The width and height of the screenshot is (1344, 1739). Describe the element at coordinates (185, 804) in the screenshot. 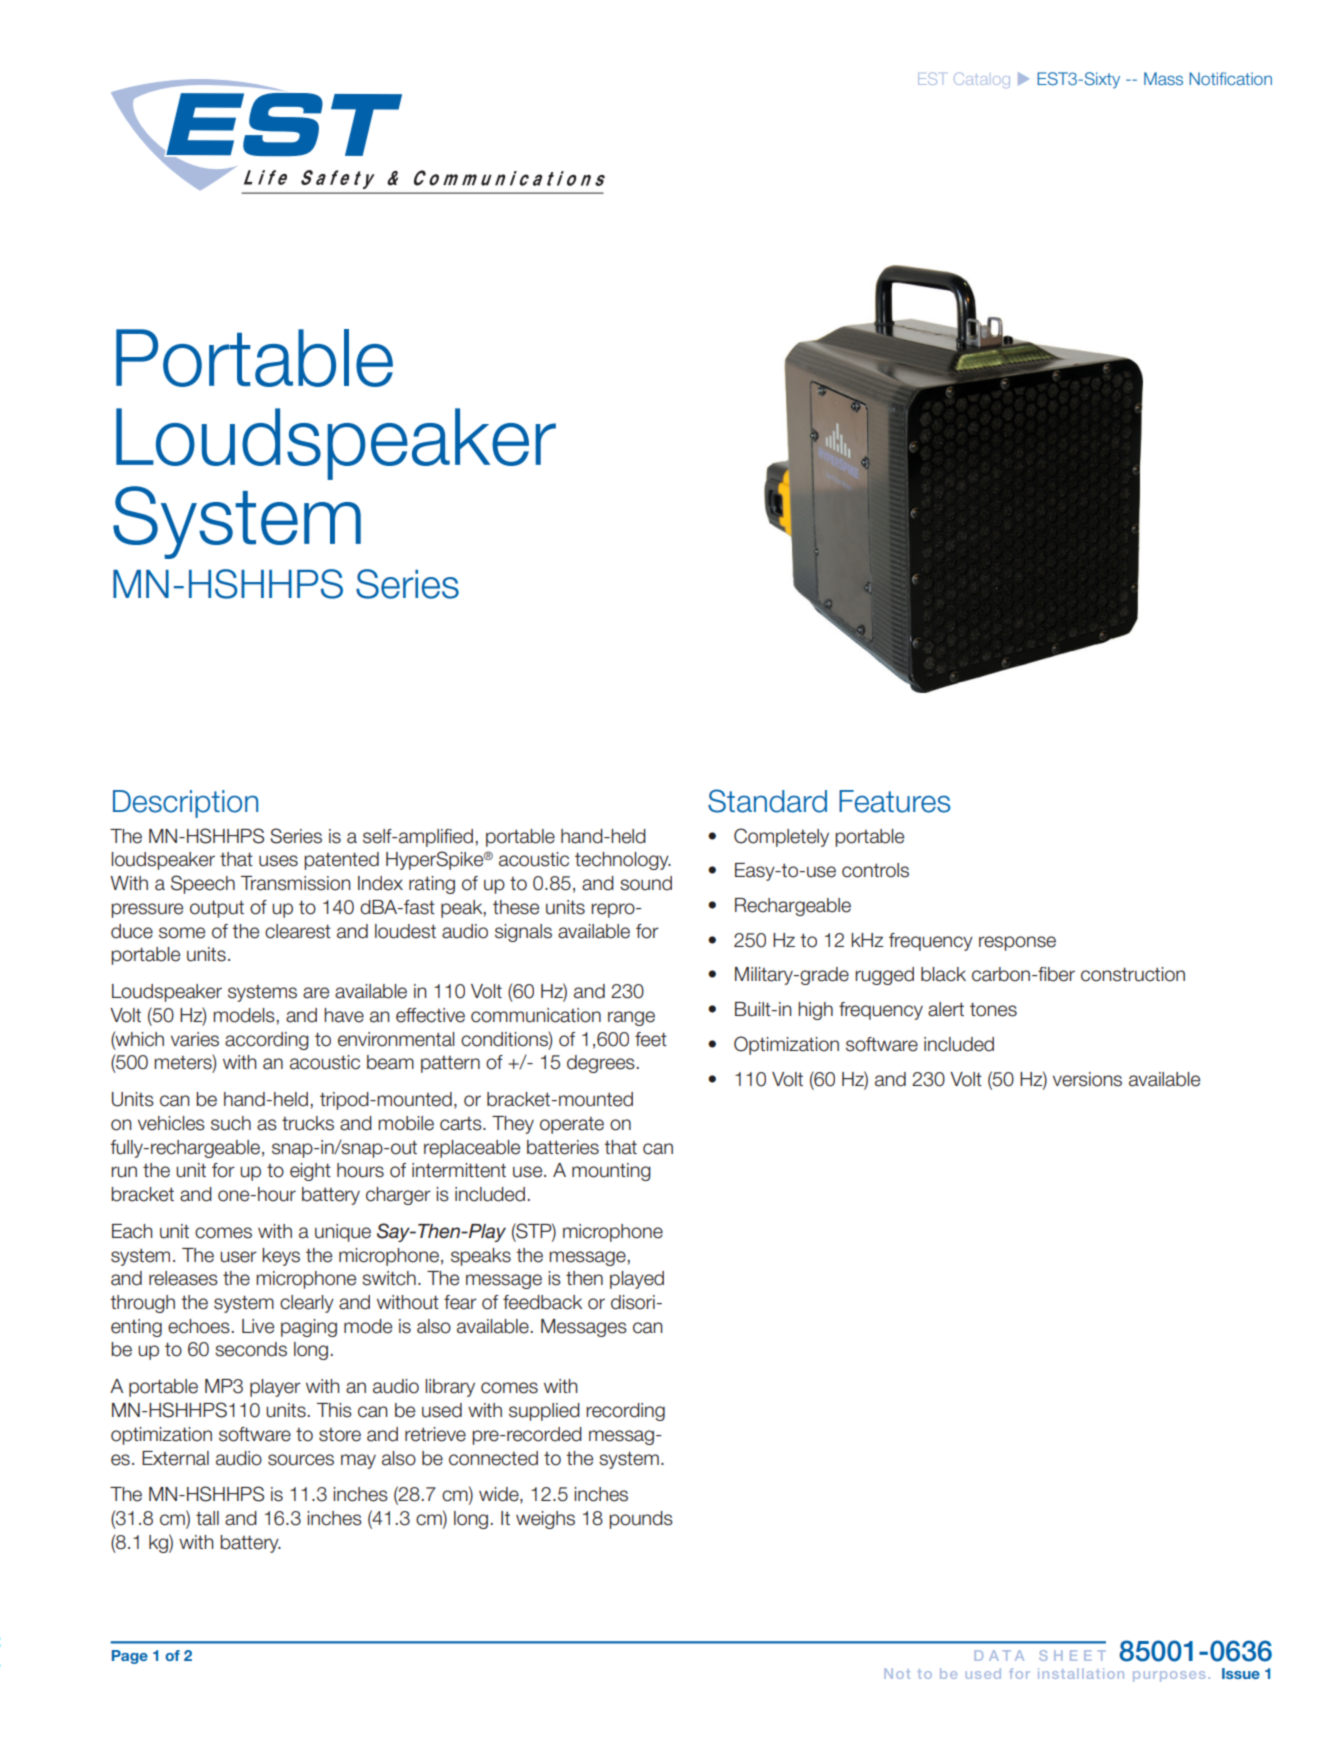

I see `Description` at that location.
